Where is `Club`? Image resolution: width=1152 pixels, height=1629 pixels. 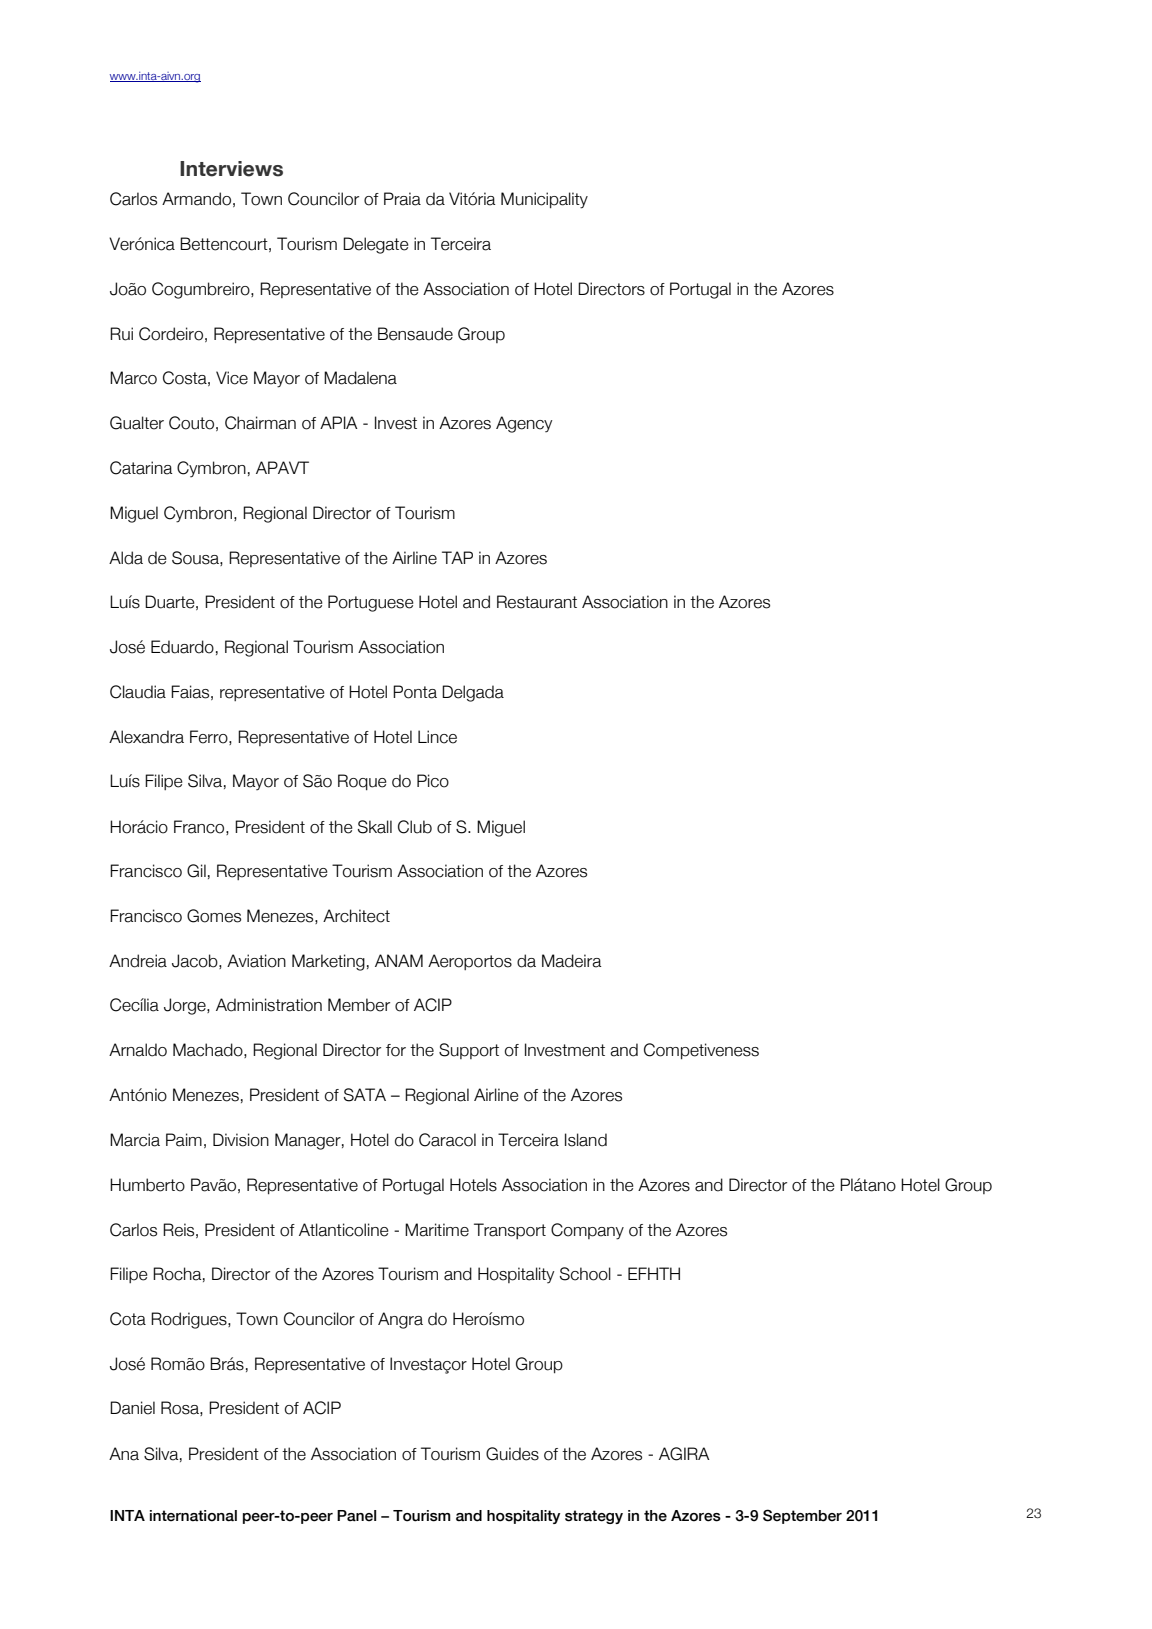 Club is located at coordinates (415, 827).
